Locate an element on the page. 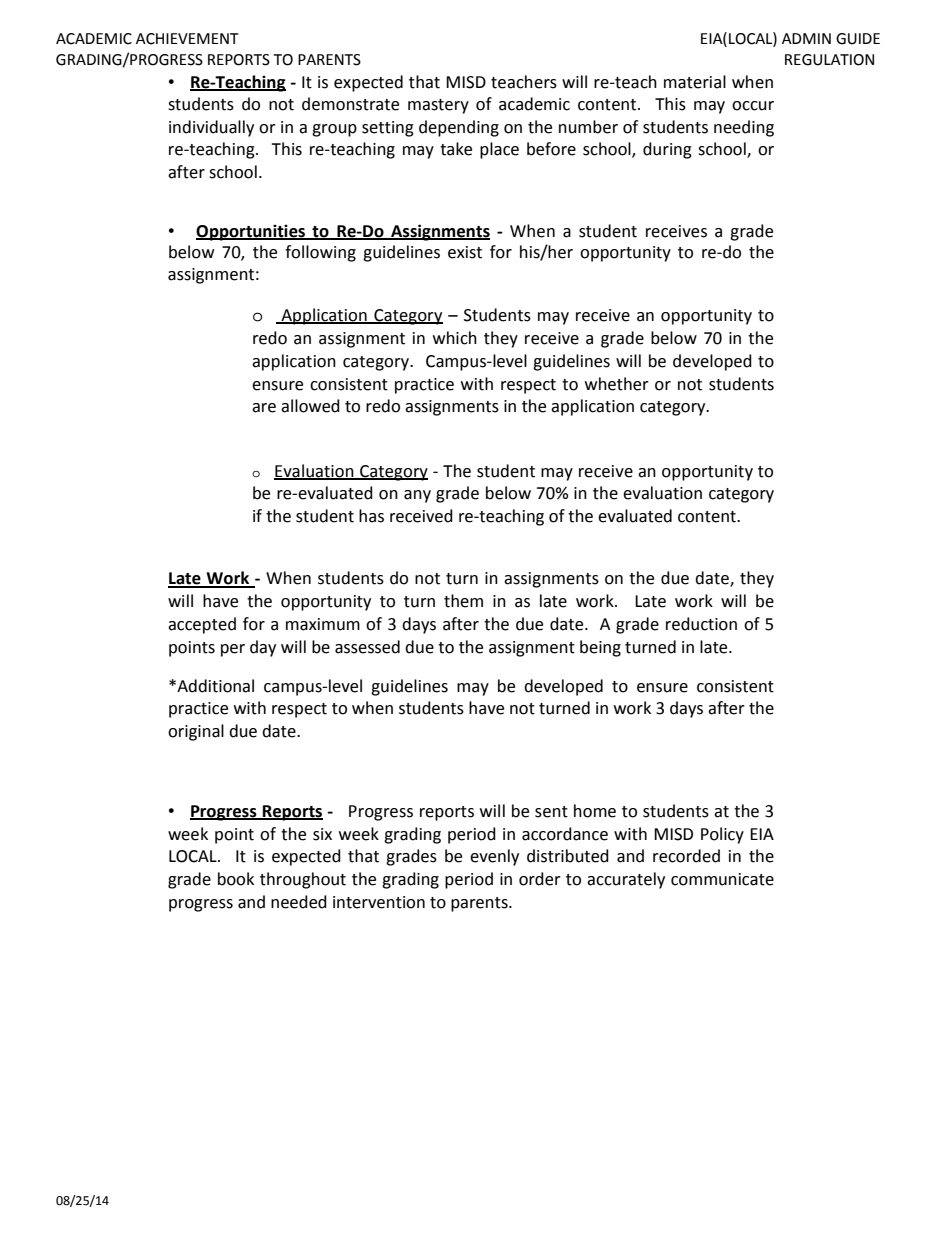 Image resolution: width=952 pixels, height=1233 pixels. occur is located at coordinates (753, 106).
